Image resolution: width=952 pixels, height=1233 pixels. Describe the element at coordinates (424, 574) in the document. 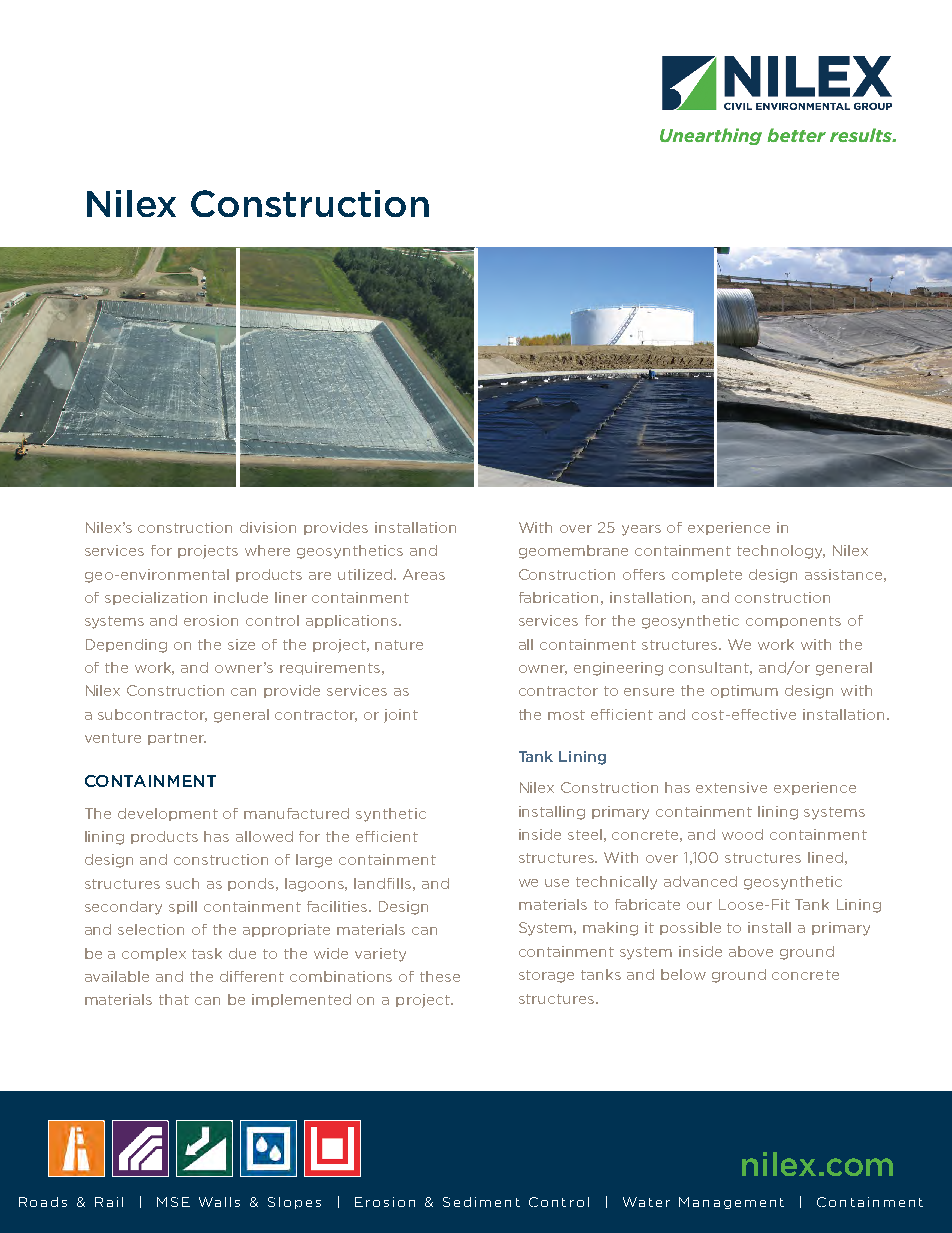

I see `Areas` at that location.
